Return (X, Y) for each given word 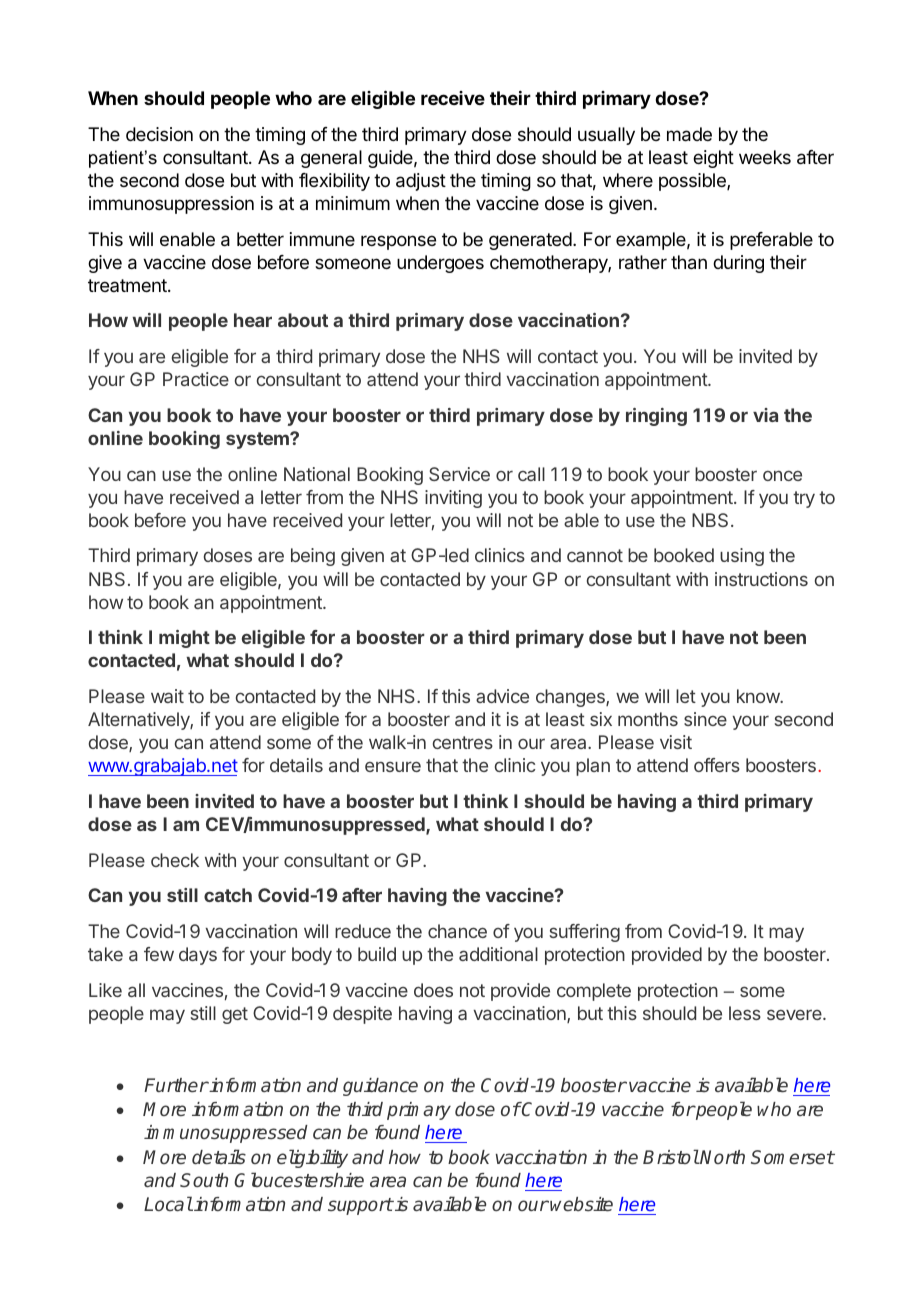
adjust (421, 182)
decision (159, 134)
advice (502, 696)
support (360, 1206)
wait (167, 696)
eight (713, 159)
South (204, 1180)
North (722, 1157)
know (759, 696)
